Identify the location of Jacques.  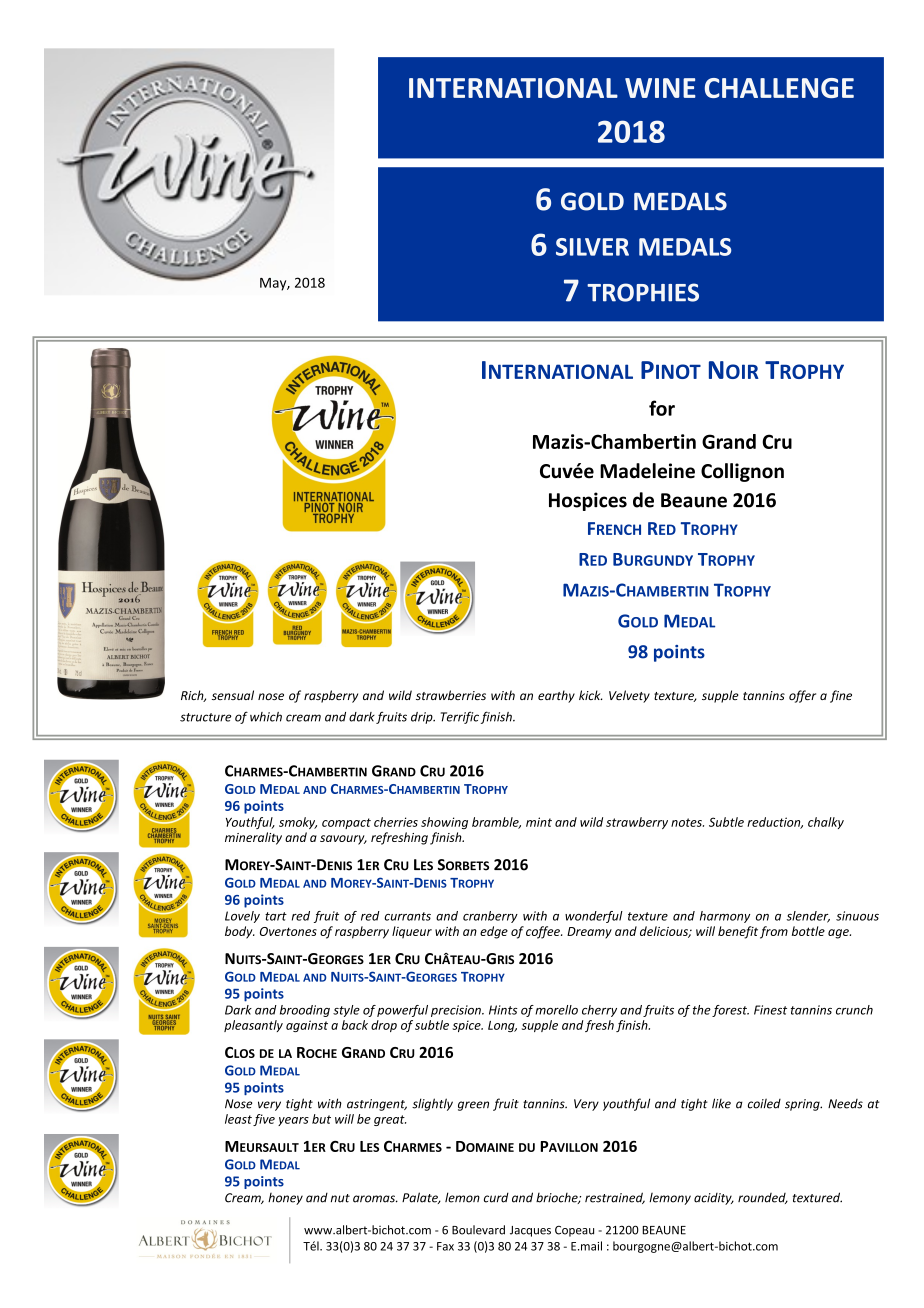
(530, 1231).
